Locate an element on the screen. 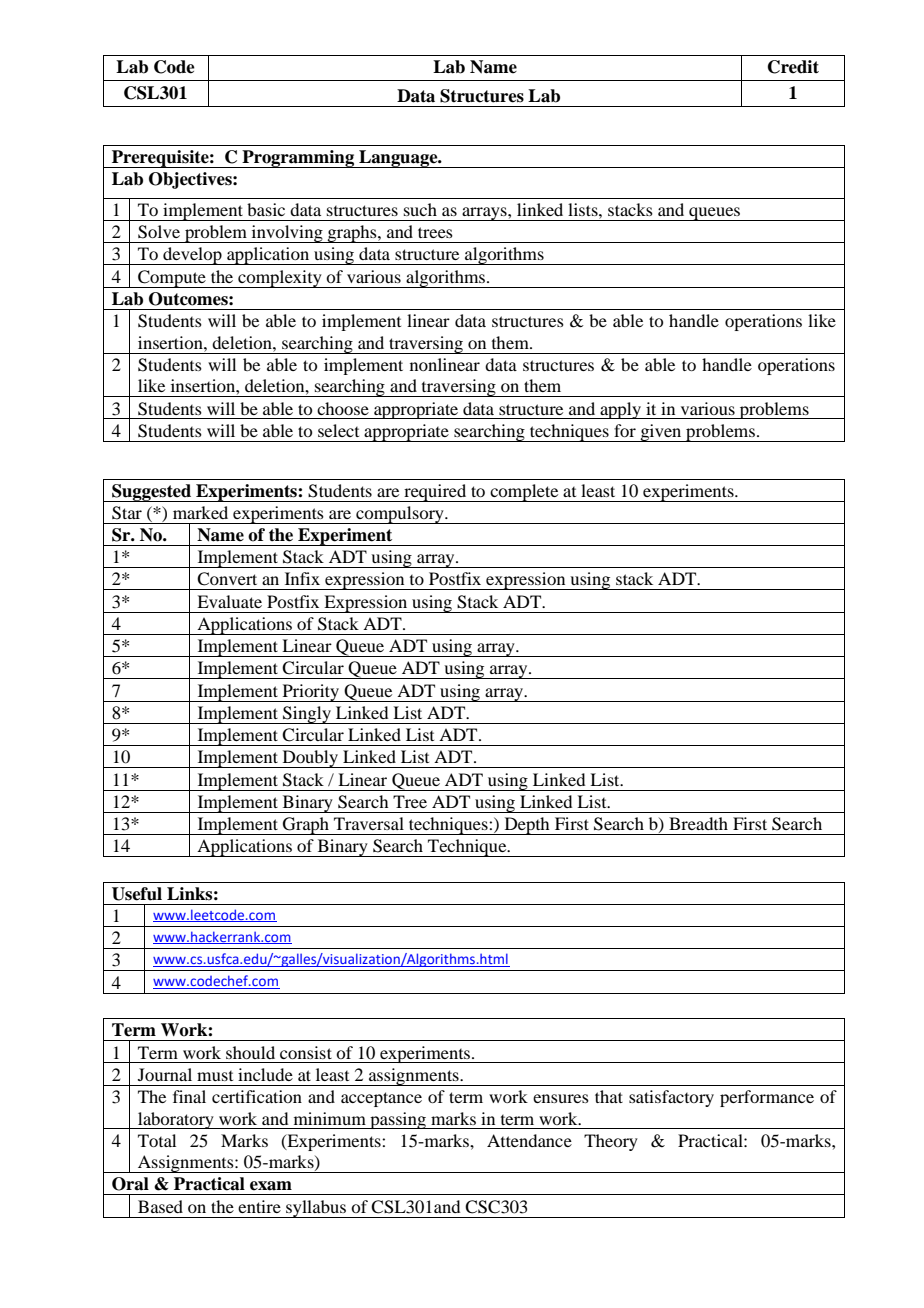 The image size is (924, 1308). Based is located at coordinates (160, 1206).
